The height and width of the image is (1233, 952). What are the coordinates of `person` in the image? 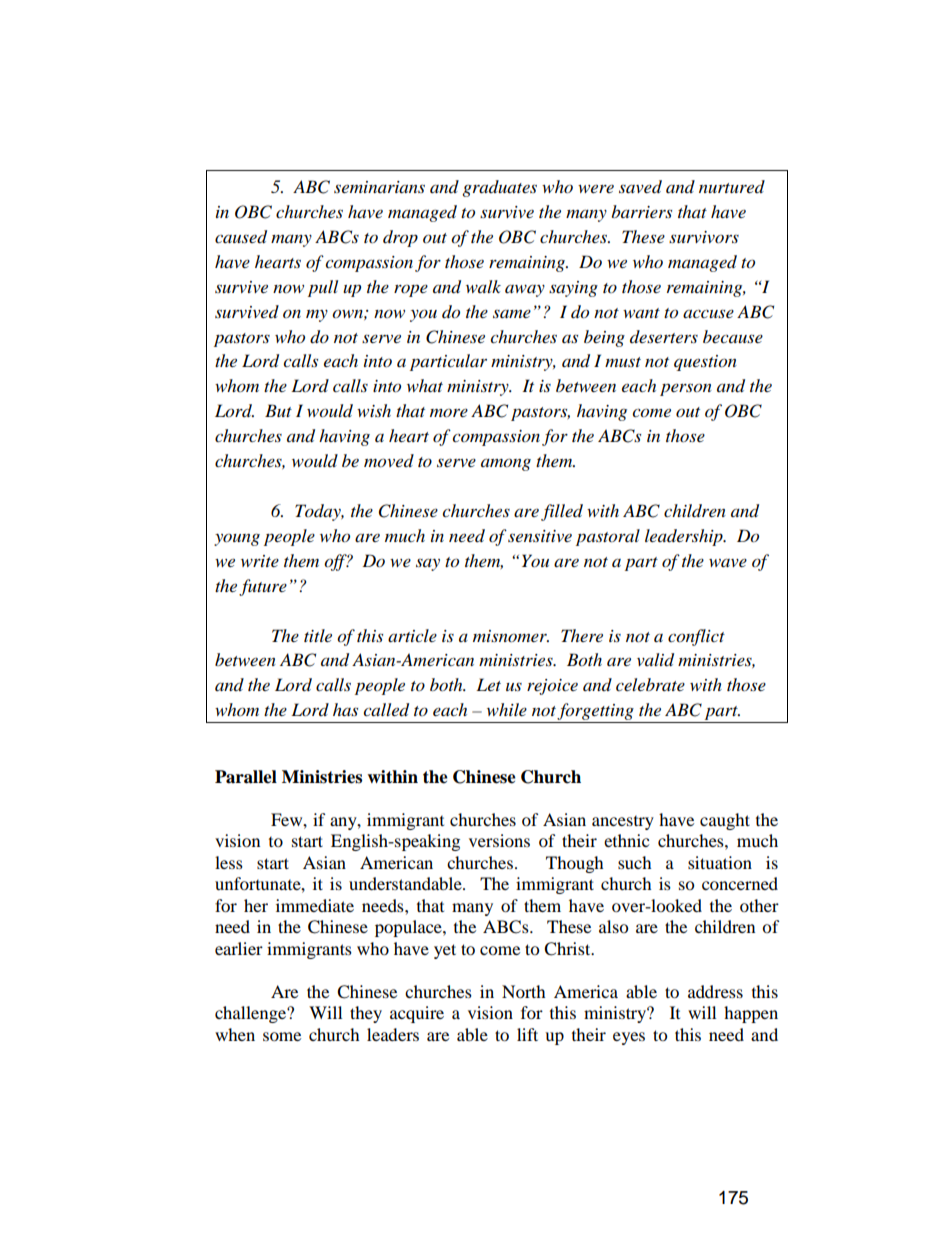 It's located at (686, 389).
